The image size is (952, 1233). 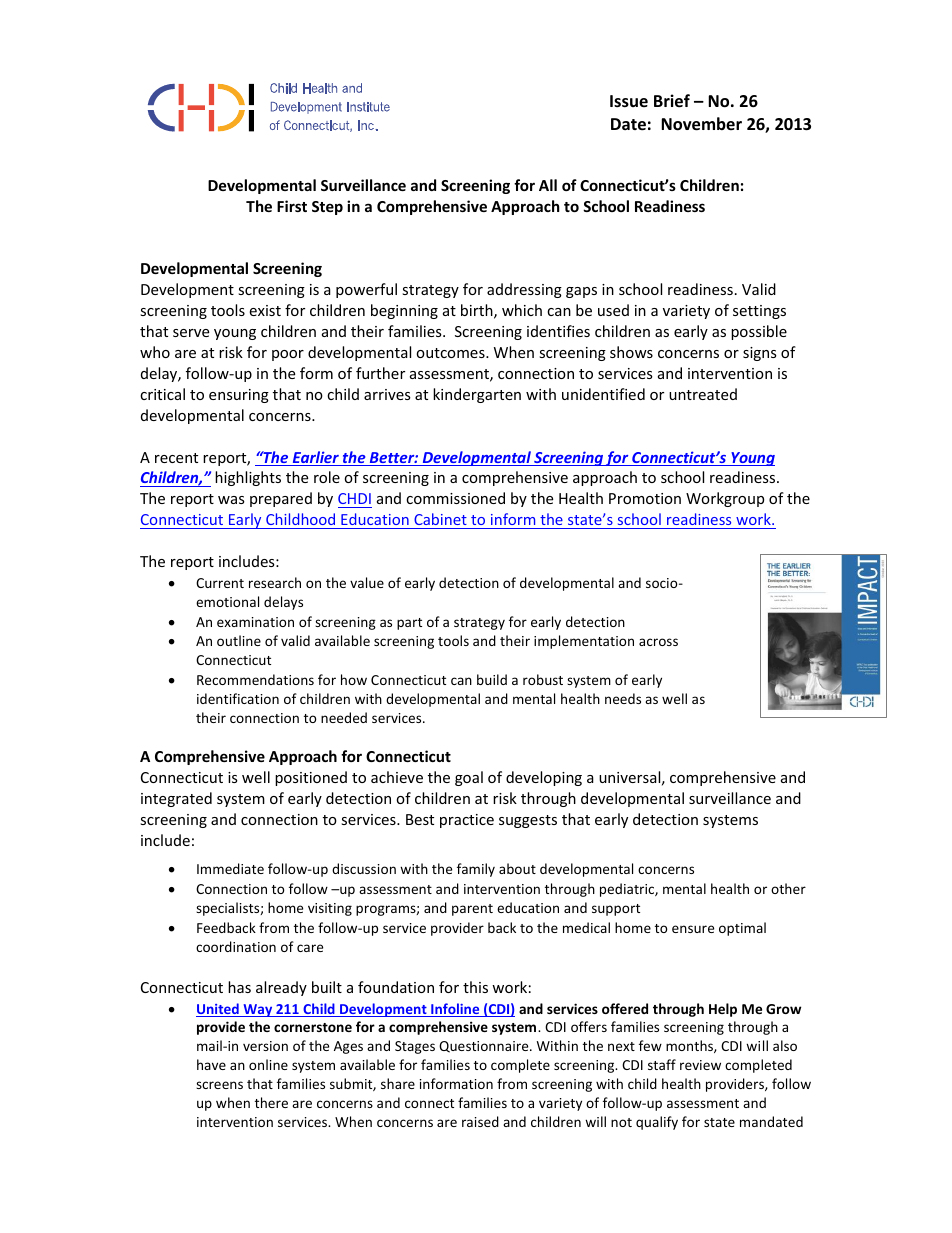 I want to click on part, so click(x=409, y=624).
